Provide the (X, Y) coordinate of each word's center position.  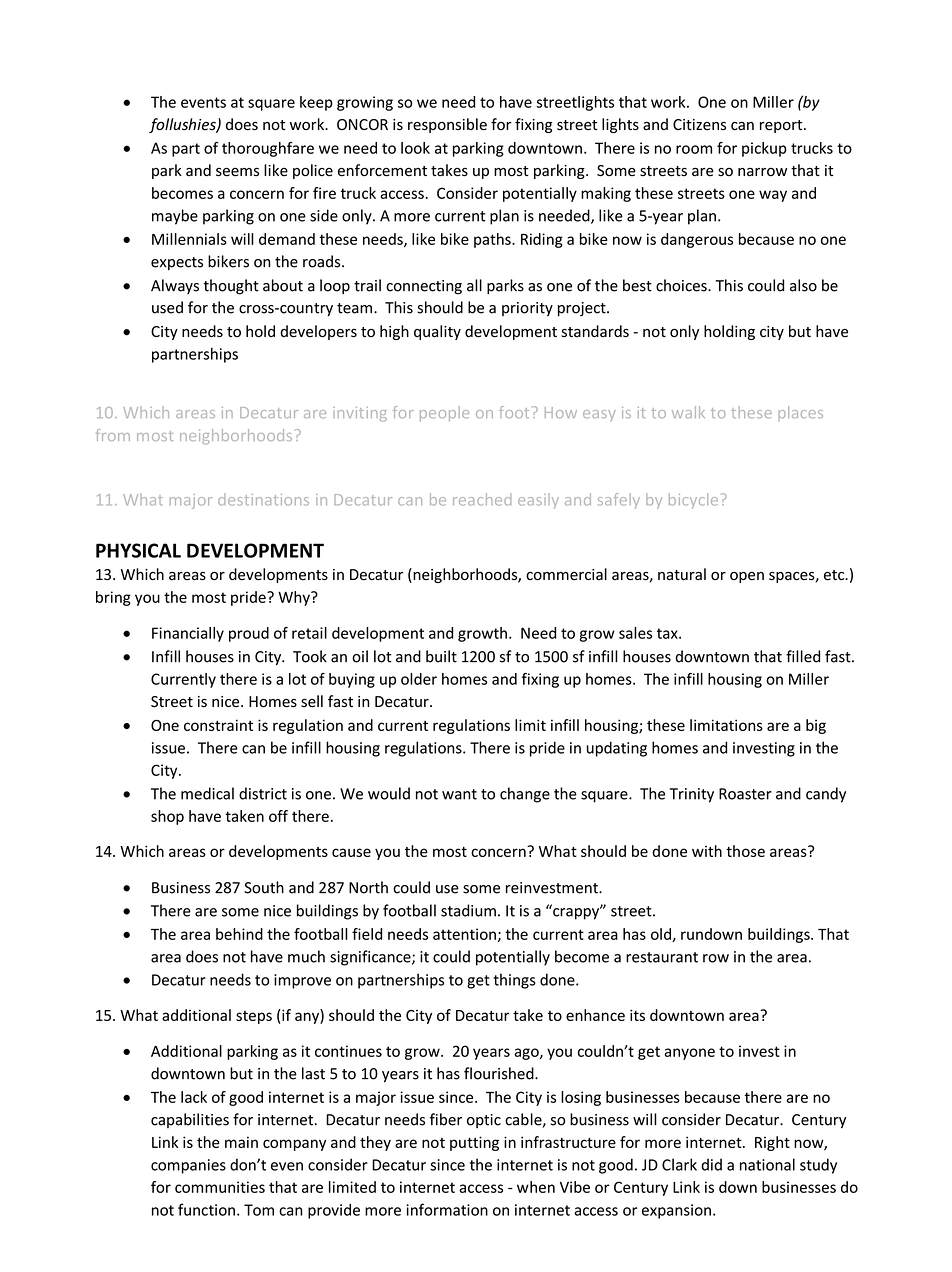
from (113, 435)
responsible (447, 125)
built (441, 656)
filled (803, 656)
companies (188, 1166)
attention (464, 934)
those (745, 851)
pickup (764, 149)
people (444, 414)
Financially (188, 634)
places (800, 413)
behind (239, 934)
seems (237, 172)
